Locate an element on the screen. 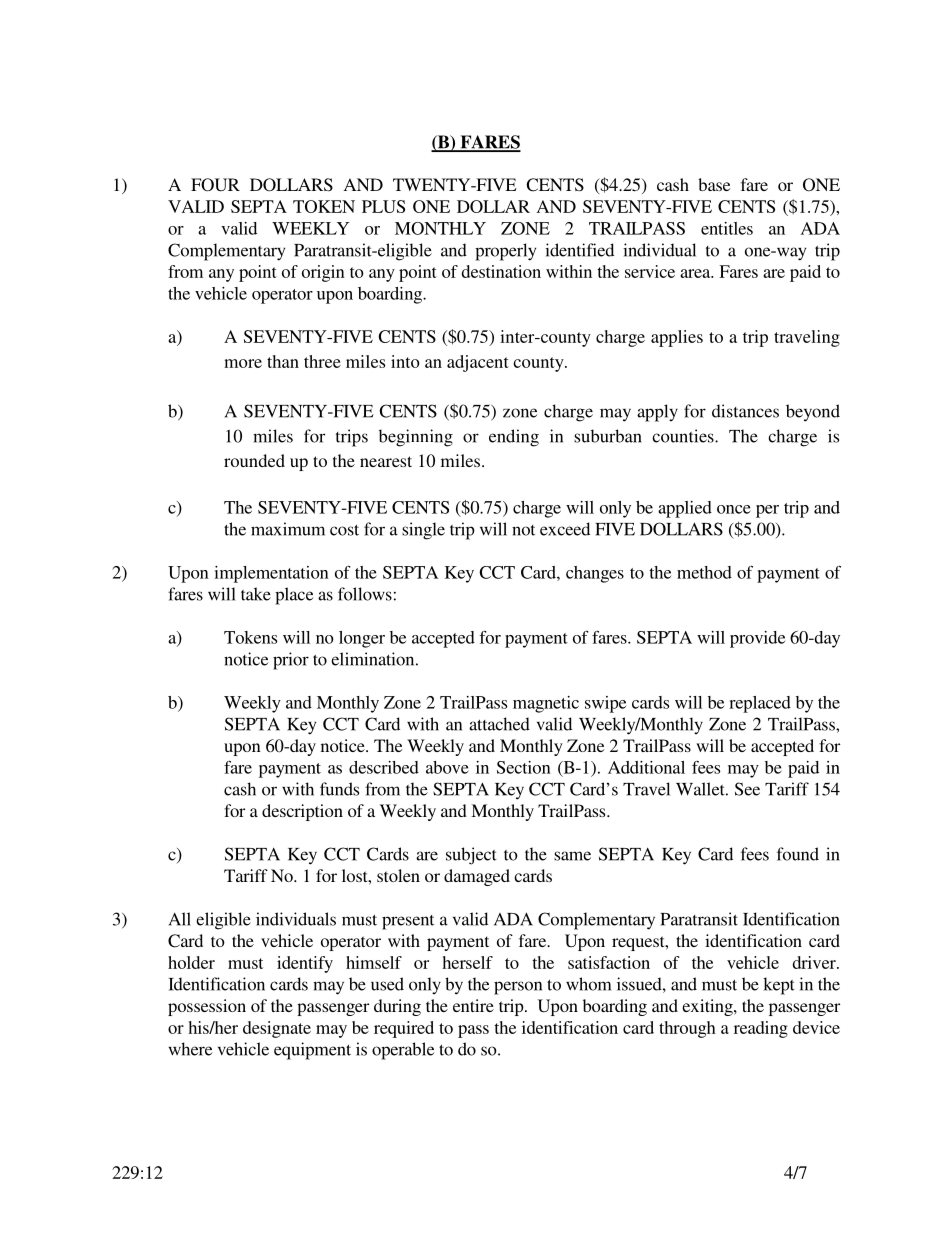 This screenshot has height=1233, width=952. entire is located at coordinates (473, 1005).
